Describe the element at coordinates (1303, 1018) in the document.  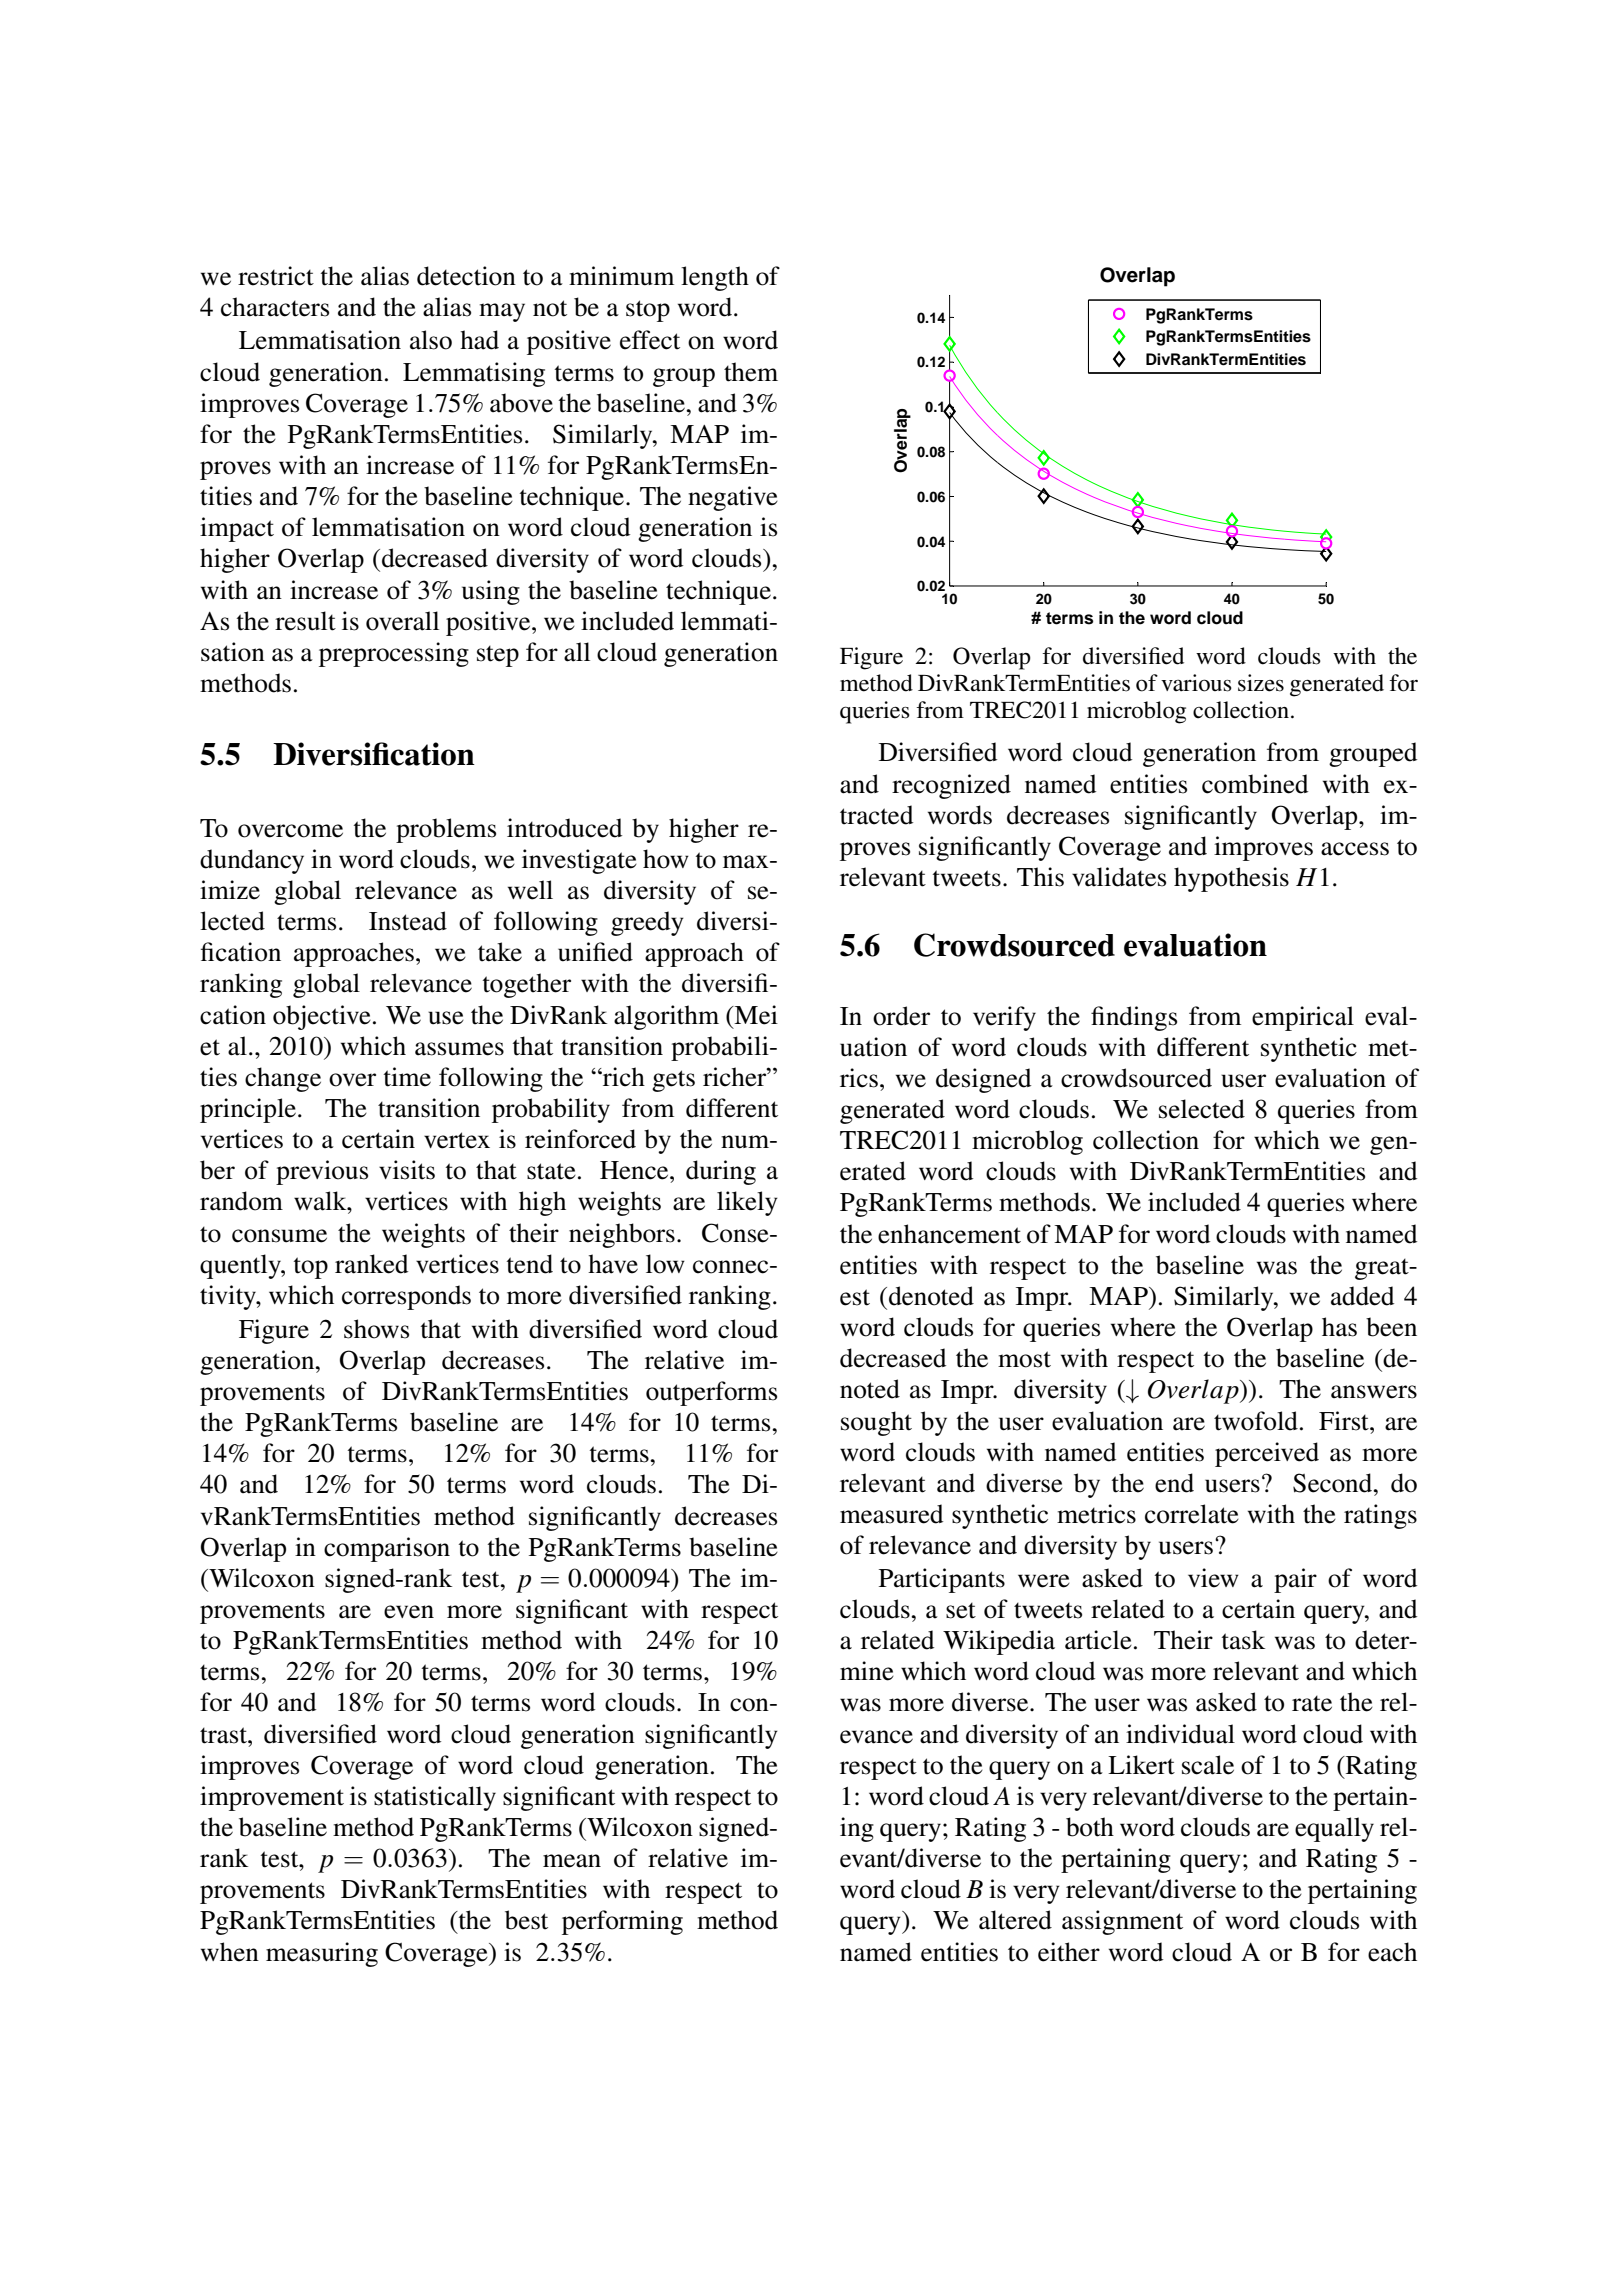
I see `empirical` at that location.
